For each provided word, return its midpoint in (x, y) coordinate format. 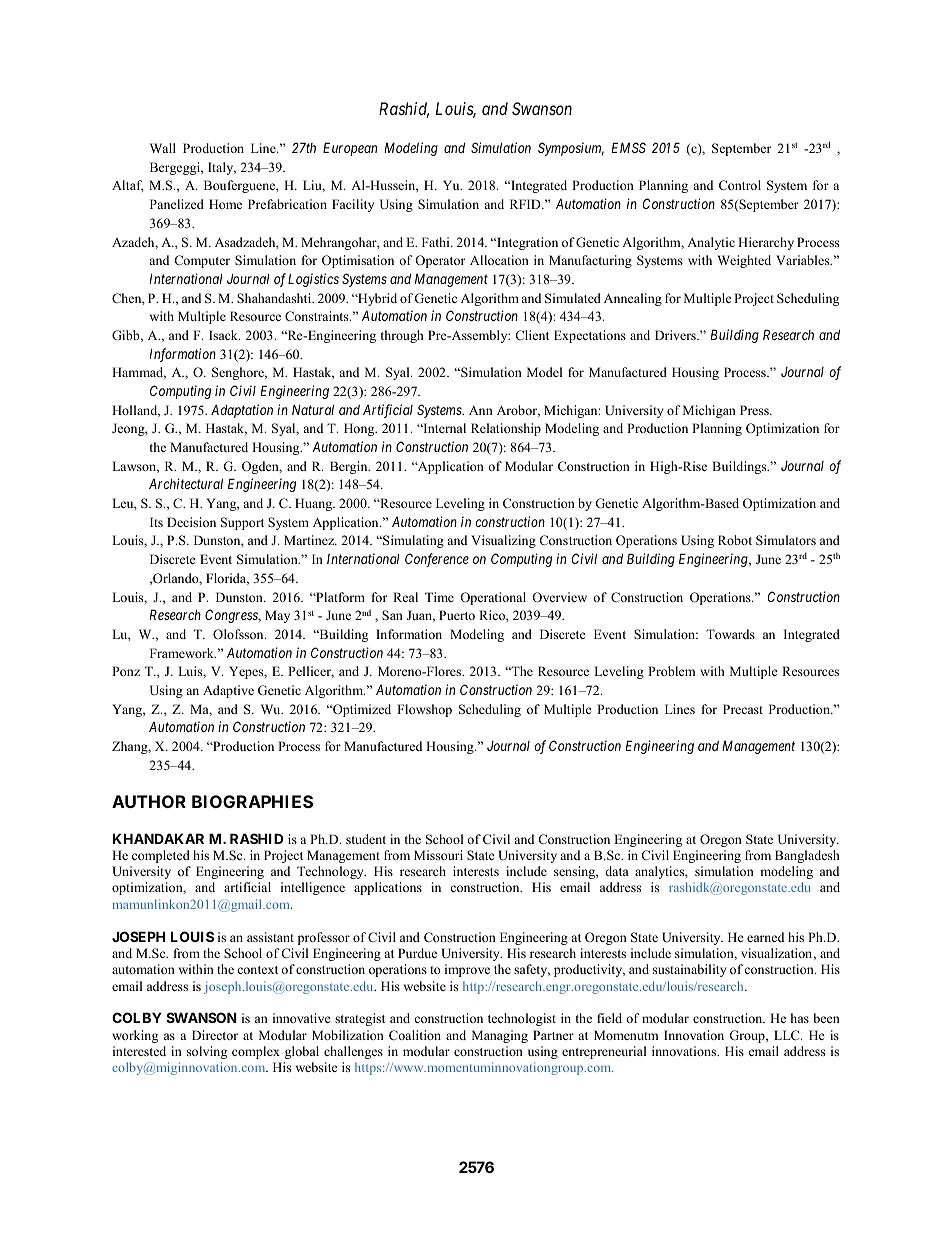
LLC (788, 1035)
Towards (730, 634)
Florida (227, 579)
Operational (493, 598)
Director (215, 1035)
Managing (500, 1036)
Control (740, 185)
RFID (526, 204)
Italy (222, 168)
